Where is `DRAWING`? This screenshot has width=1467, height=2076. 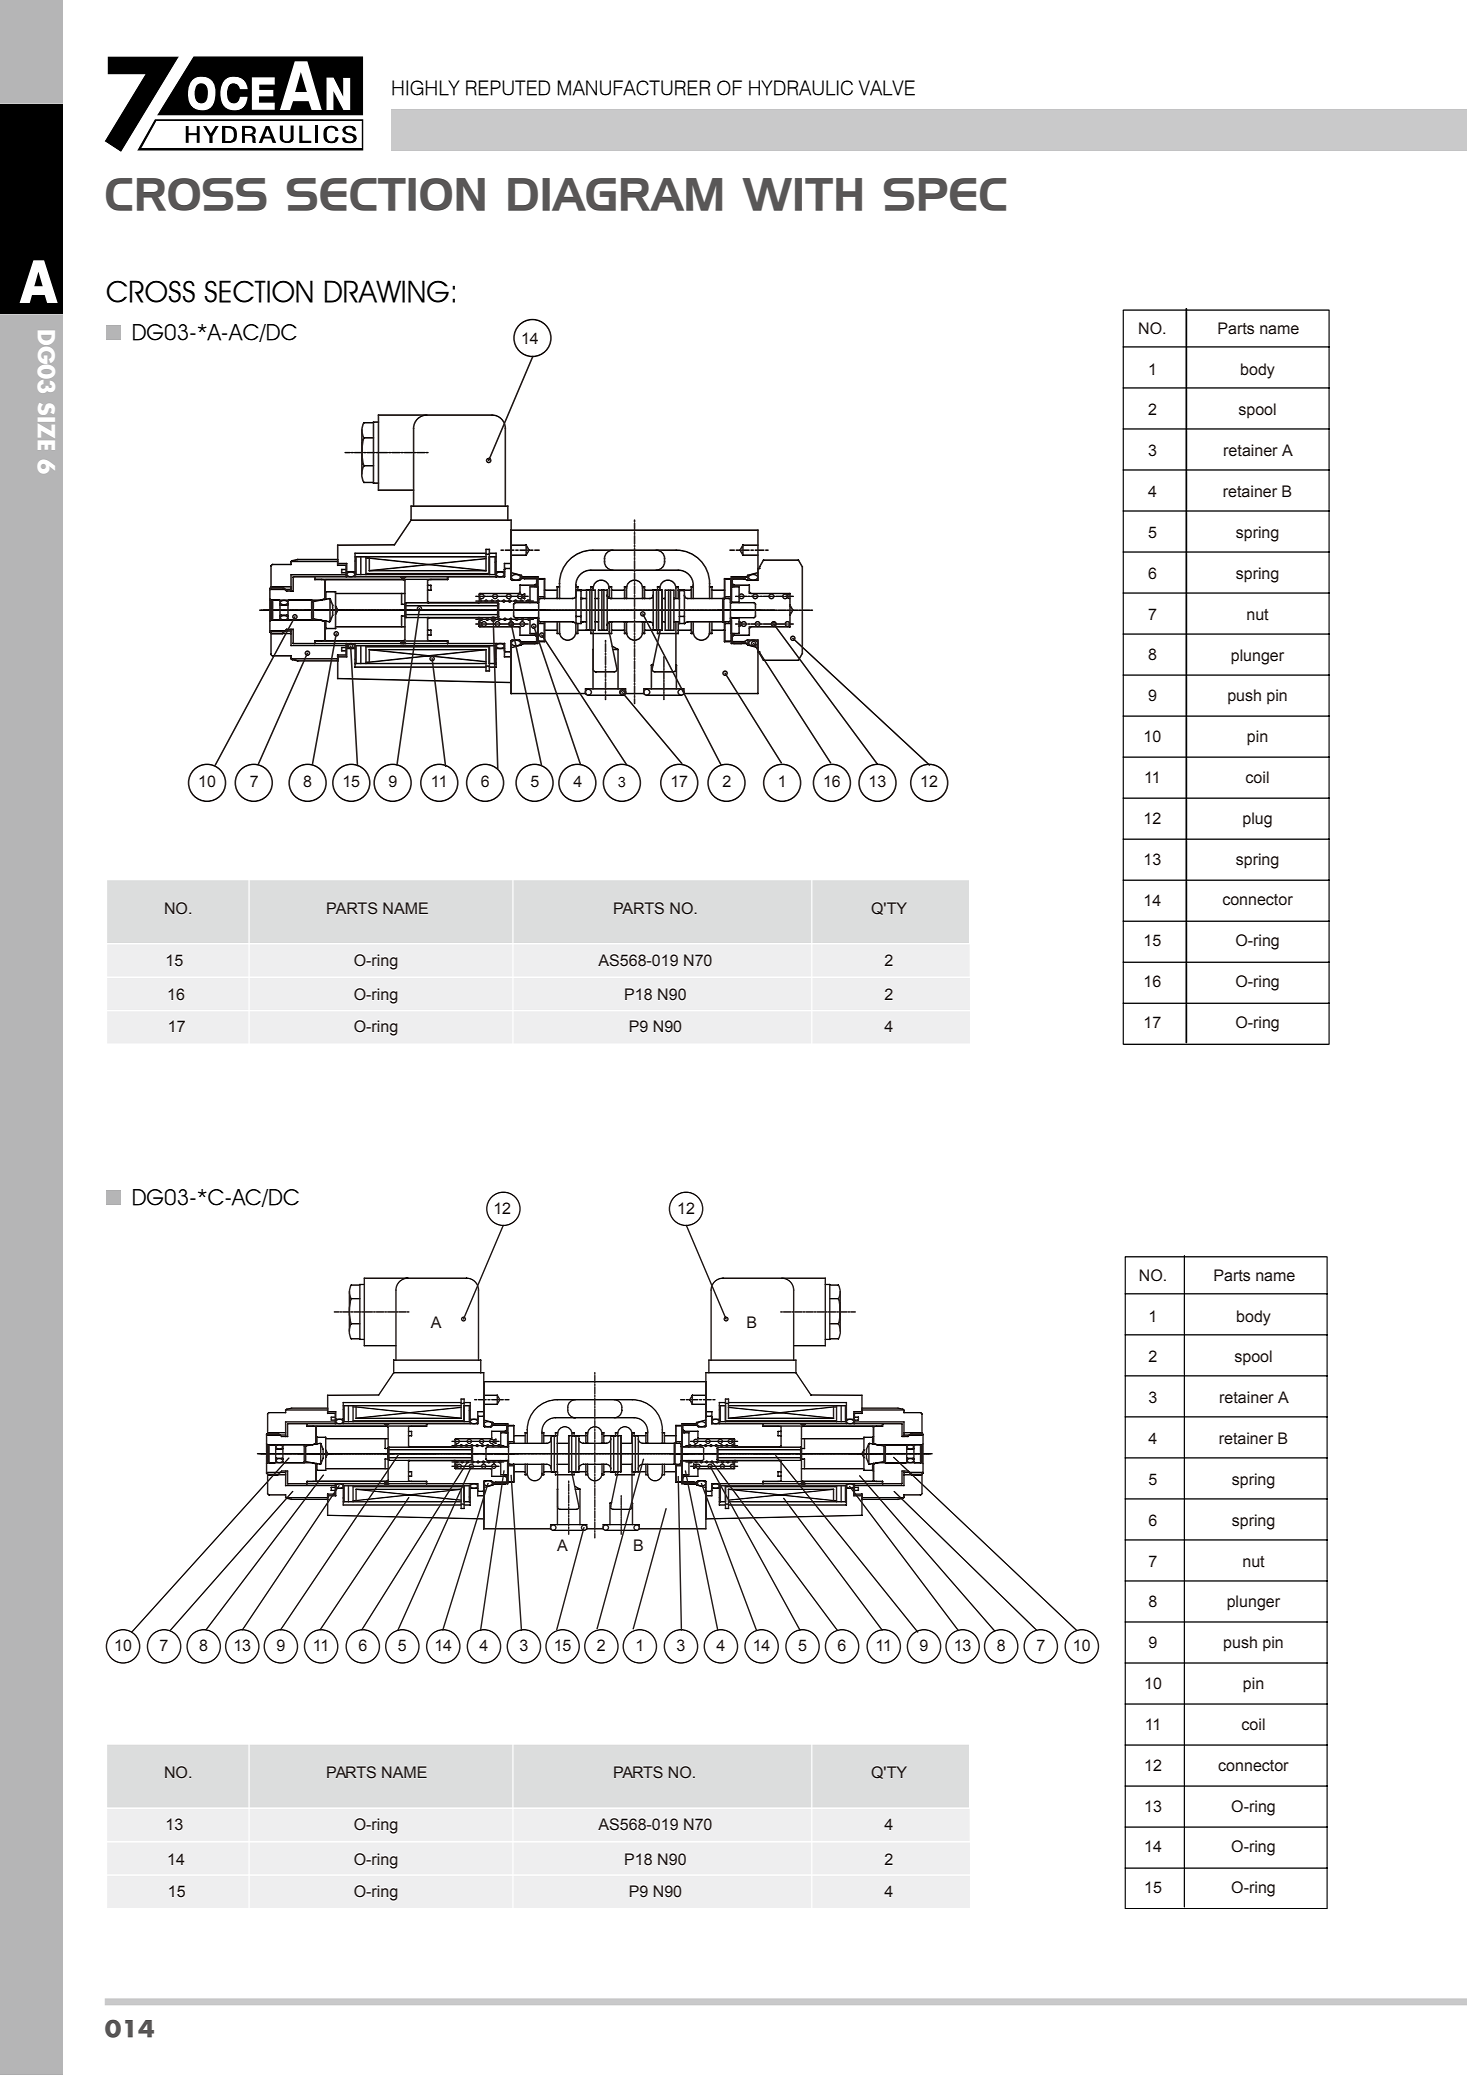
DRAWING is located at coordinates (387, 291).
